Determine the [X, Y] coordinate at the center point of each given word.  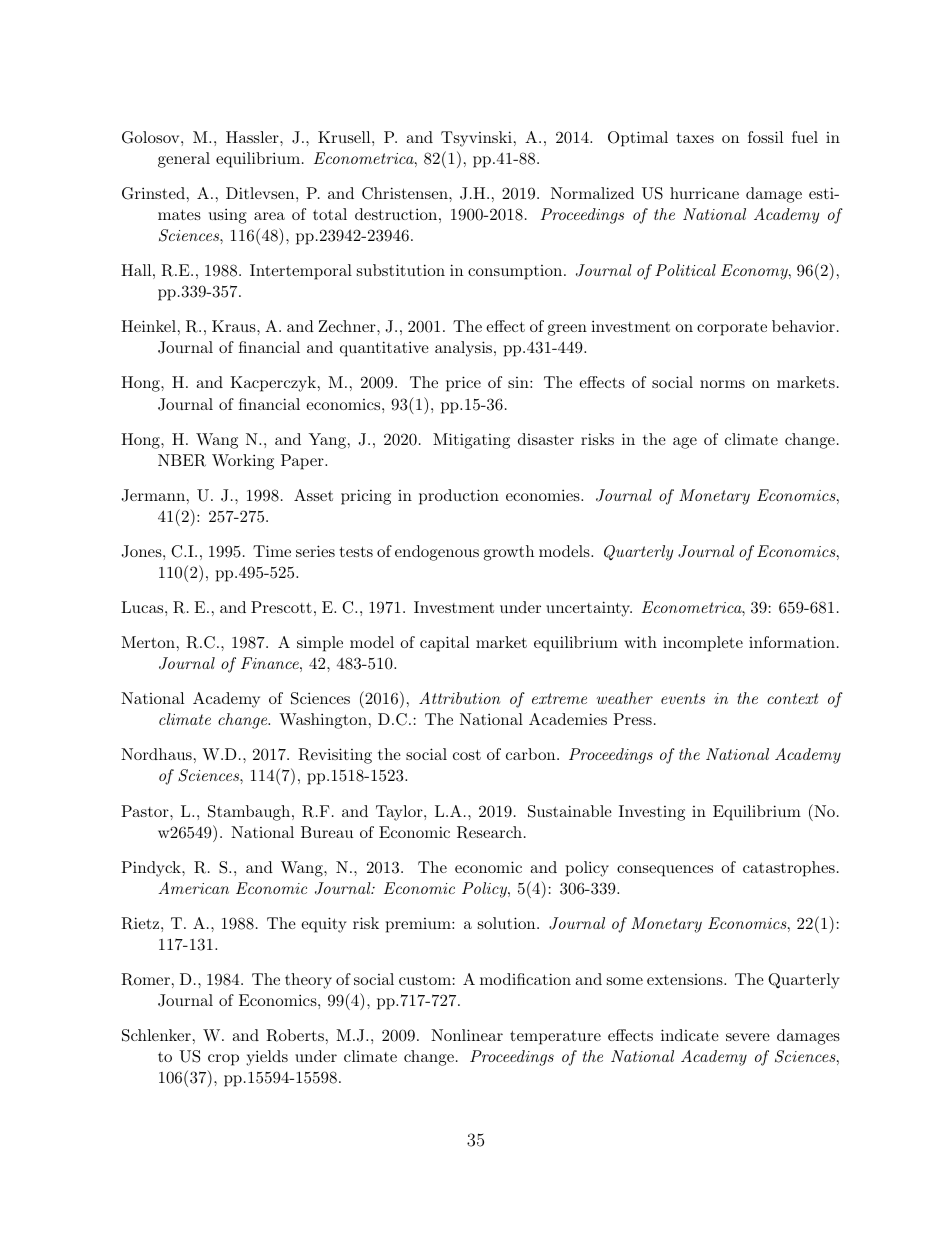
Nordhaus [156, 754]
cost [467, 754]
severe [748, 1037]
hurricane [704, 193]
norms [722, 384]
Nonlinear [467, 1035]
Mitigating [471, 441]
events [683, 698]
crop [223, 1060]
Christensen [406, 193]
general [184, 160]
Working [243, 462]
